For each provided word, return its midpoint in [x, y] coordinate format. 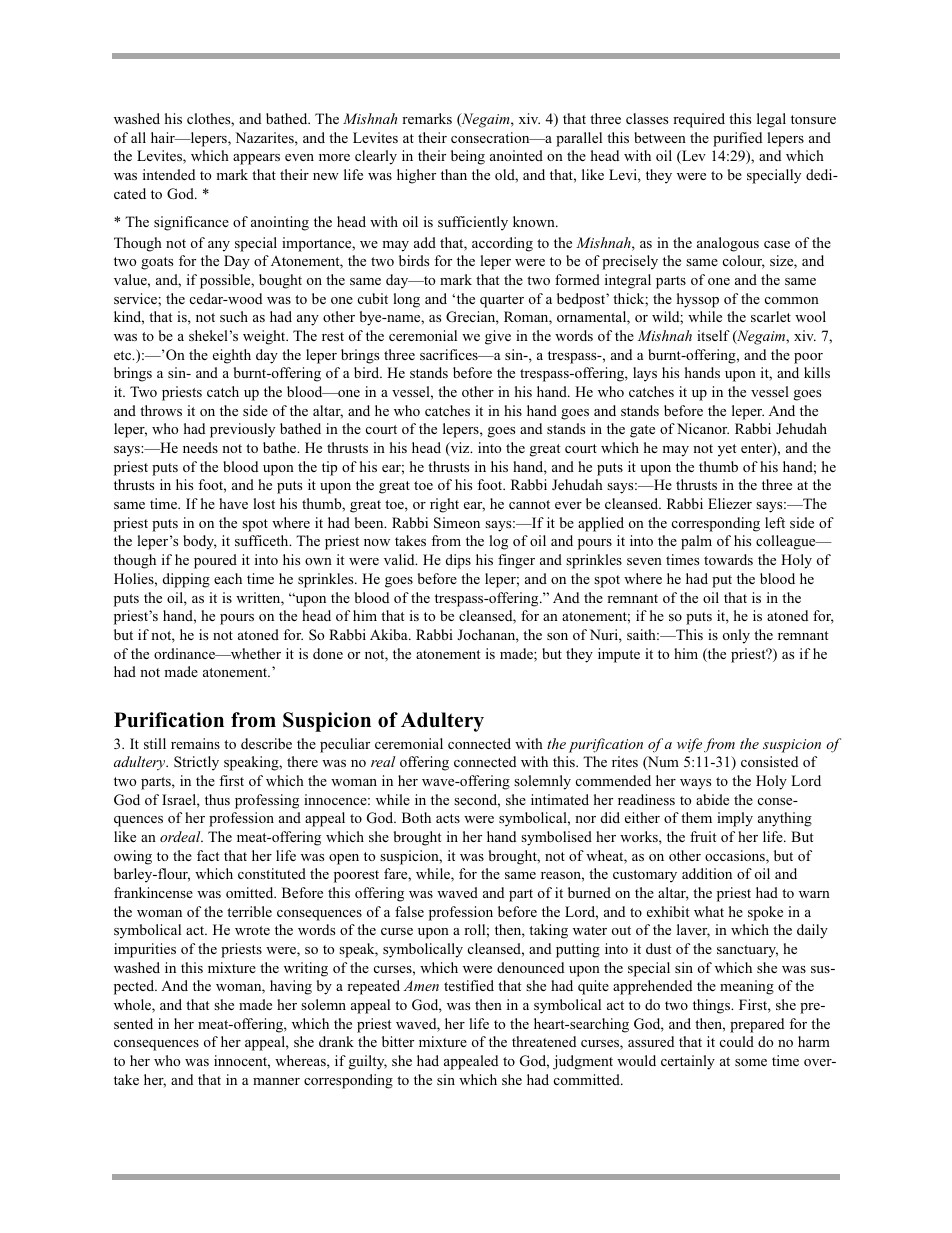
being [468, 157]
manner [276, 1081]
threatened [544, 1041]
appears [256, 159]
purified [737, 139]
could [737, 1041]
